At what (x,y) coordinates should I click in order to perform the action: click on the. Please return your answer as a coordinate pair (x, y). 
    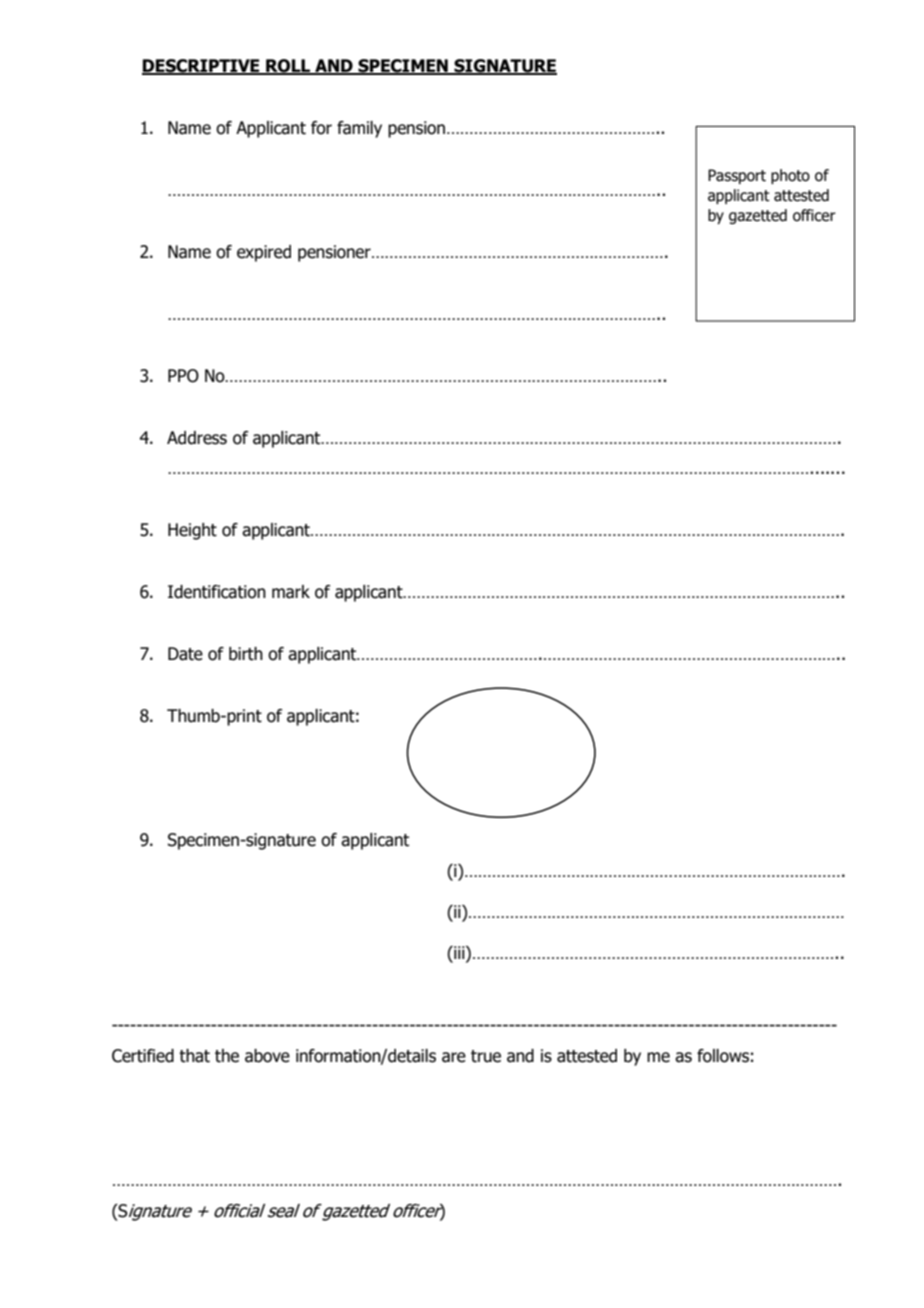
    Looking at the image, I should click on (227, 1056).
